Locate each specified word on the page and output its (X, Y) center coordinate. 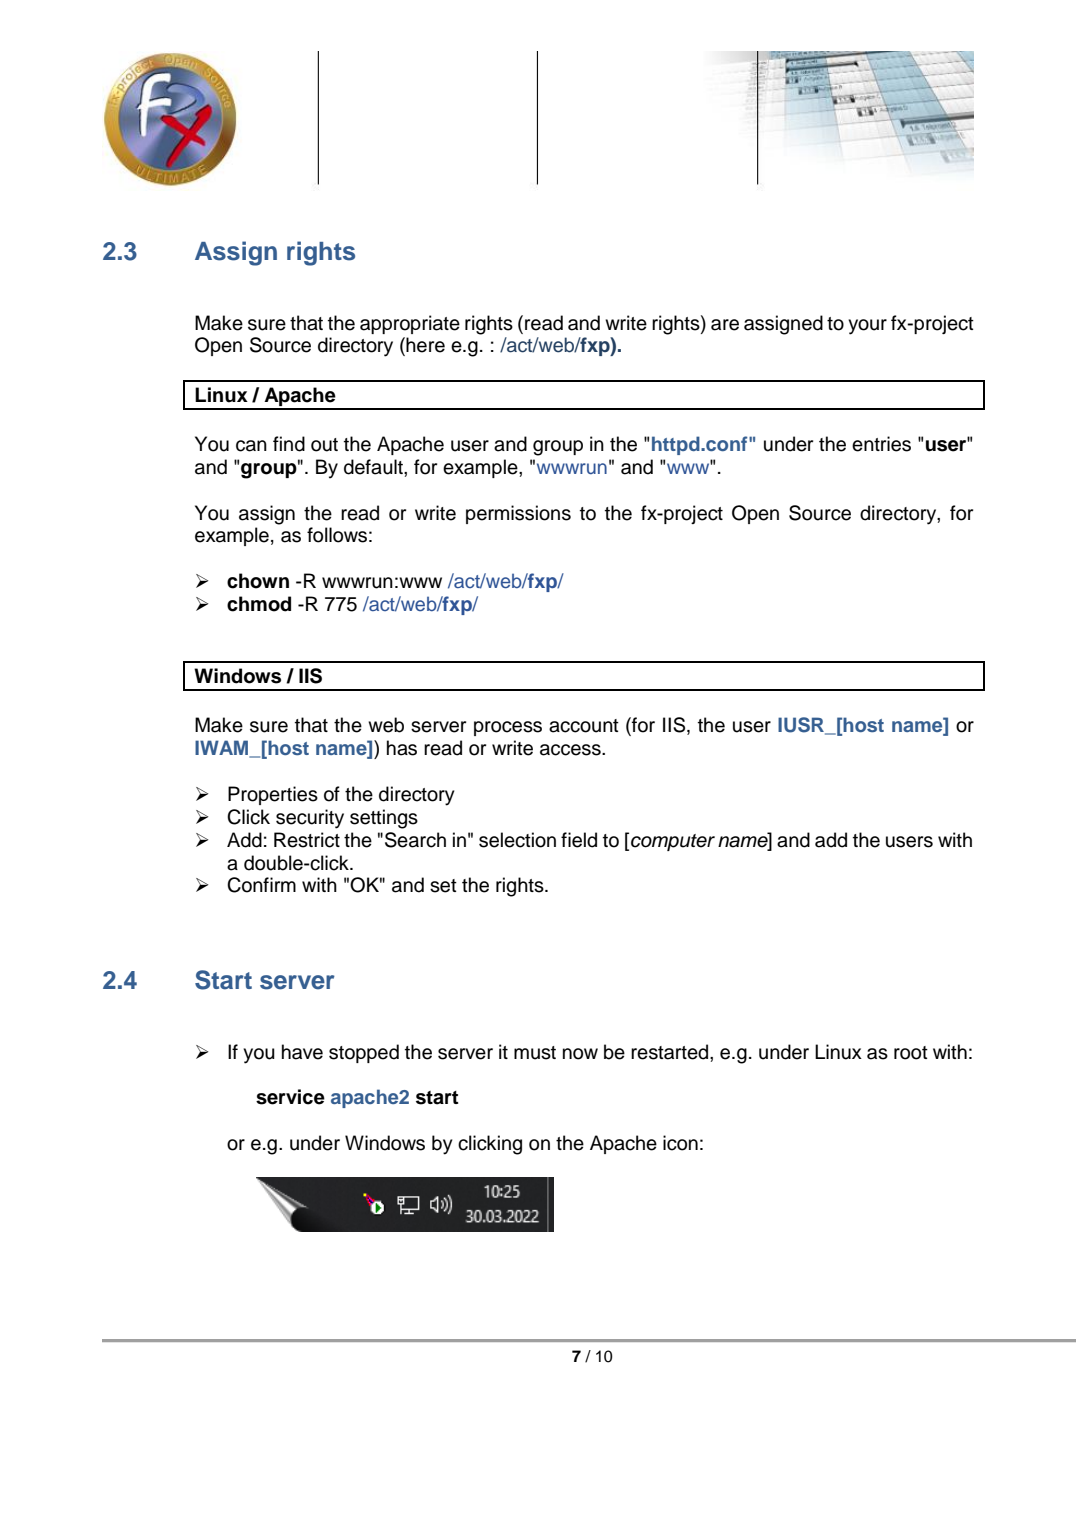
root (911, 1053)
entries (881, 444)
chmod (259, 604)
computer (673, 842)
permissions (518, 514)
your (867, 327)
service (290, 1097)
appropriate (410, 324)
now (580, 1054)
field (579, 840)
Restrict (307, 840)
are (725, 325)
